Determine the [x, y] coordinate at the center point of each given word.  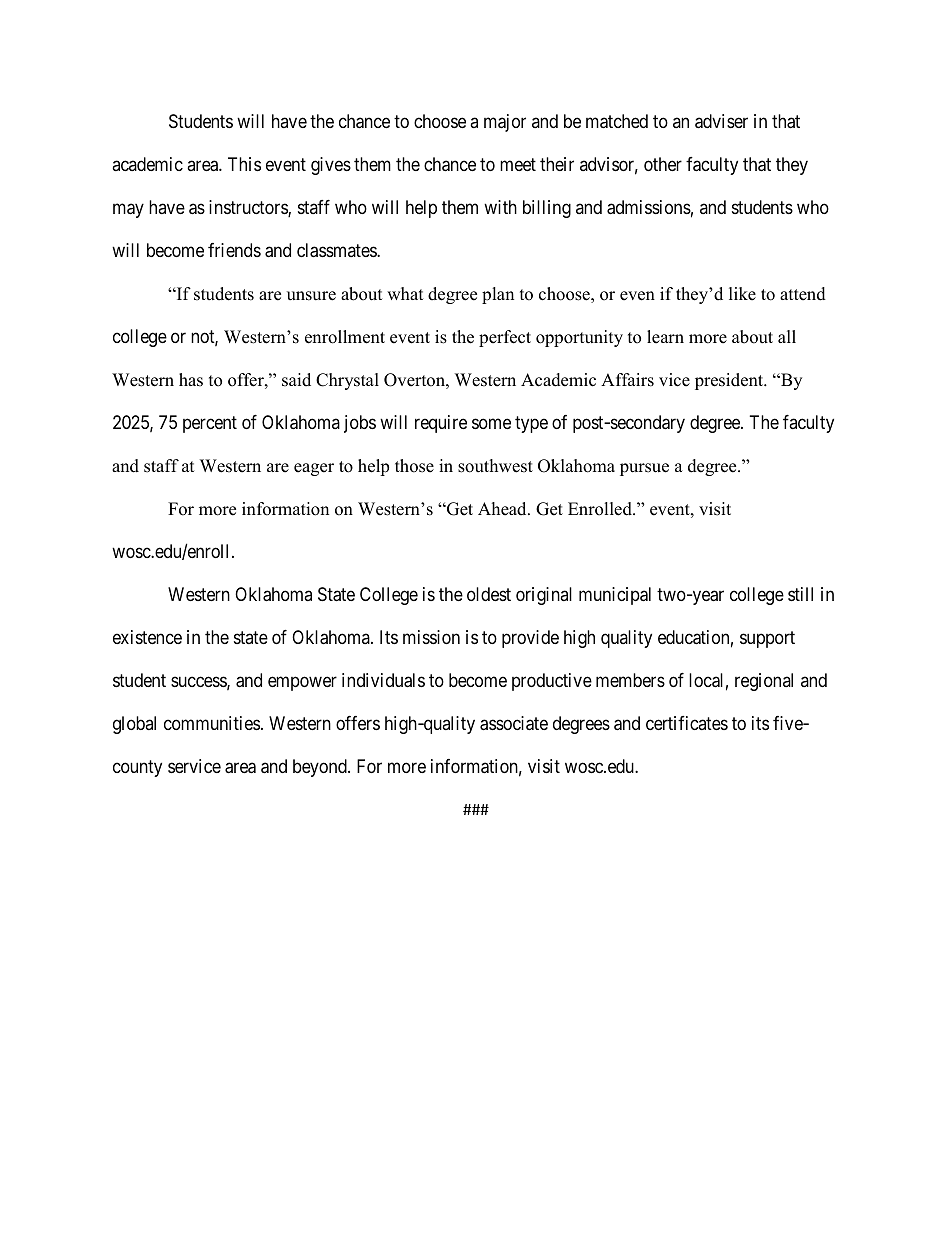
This [244, 164]
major [505, 123]
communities [212, 723]
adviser [721, 121]
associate [514, 723]
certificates [687, 723]
